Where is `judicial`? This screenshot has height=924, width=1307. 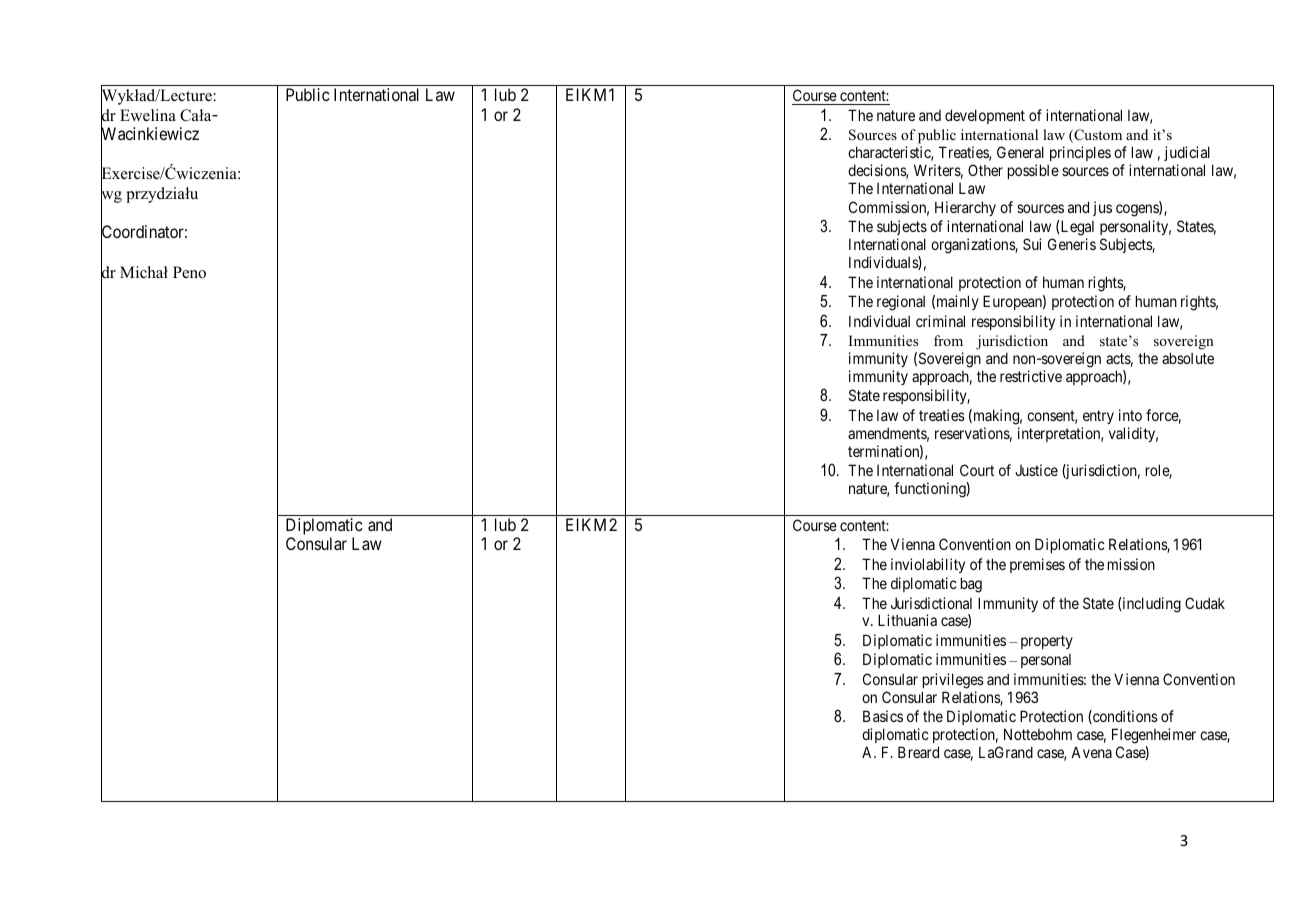 judicial is located at coordinates (1187, 153).
